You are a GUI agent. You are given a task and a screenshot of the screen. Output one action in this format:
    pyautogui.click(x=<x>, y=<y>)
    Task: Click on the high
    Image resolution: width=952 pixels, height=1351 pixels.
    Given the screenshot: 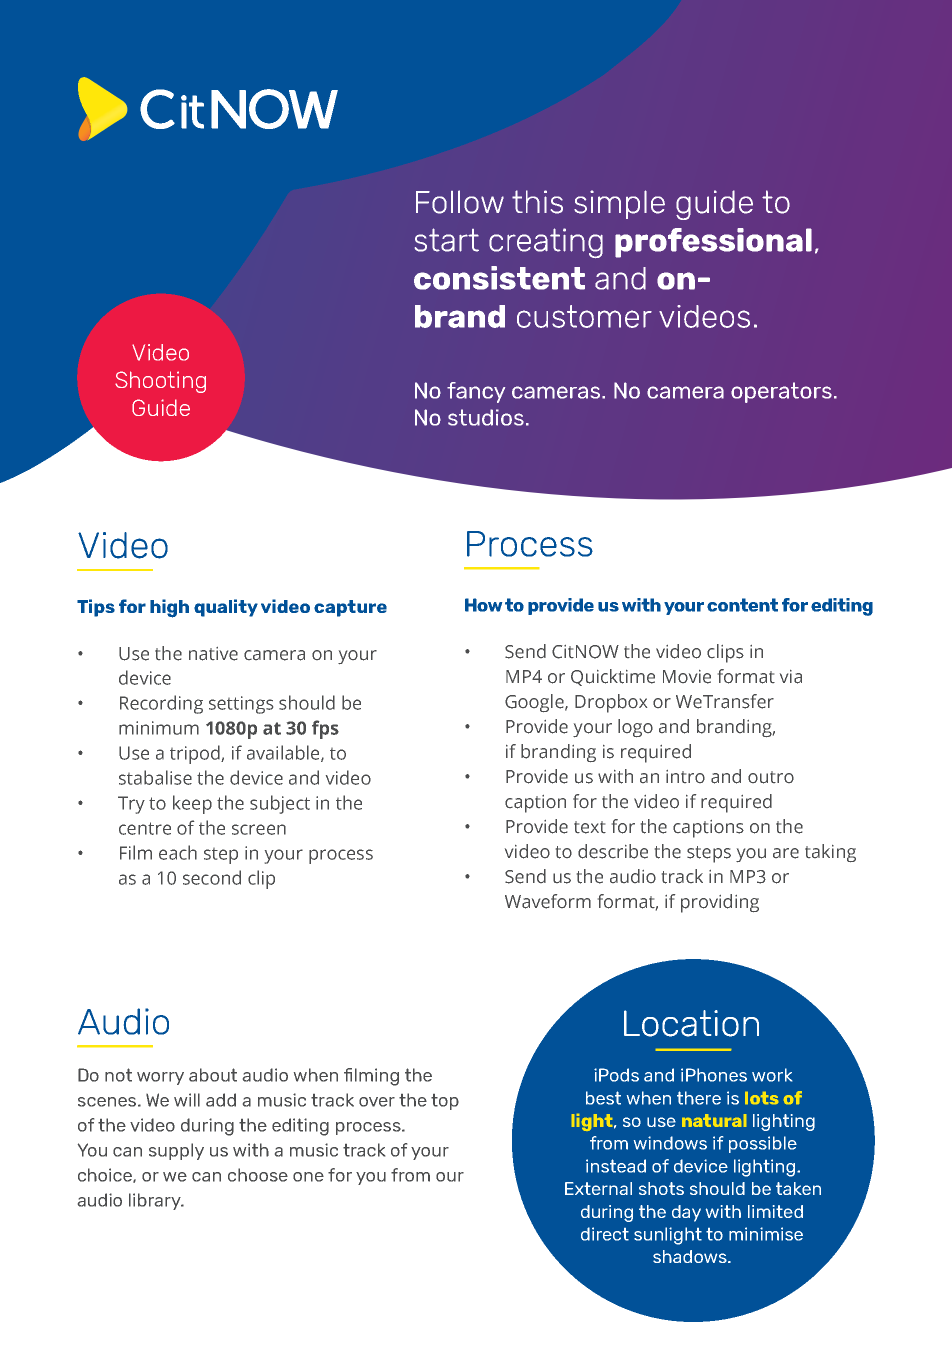 What is the action you would take?
    pyautogui.click(x=169, y=608)
